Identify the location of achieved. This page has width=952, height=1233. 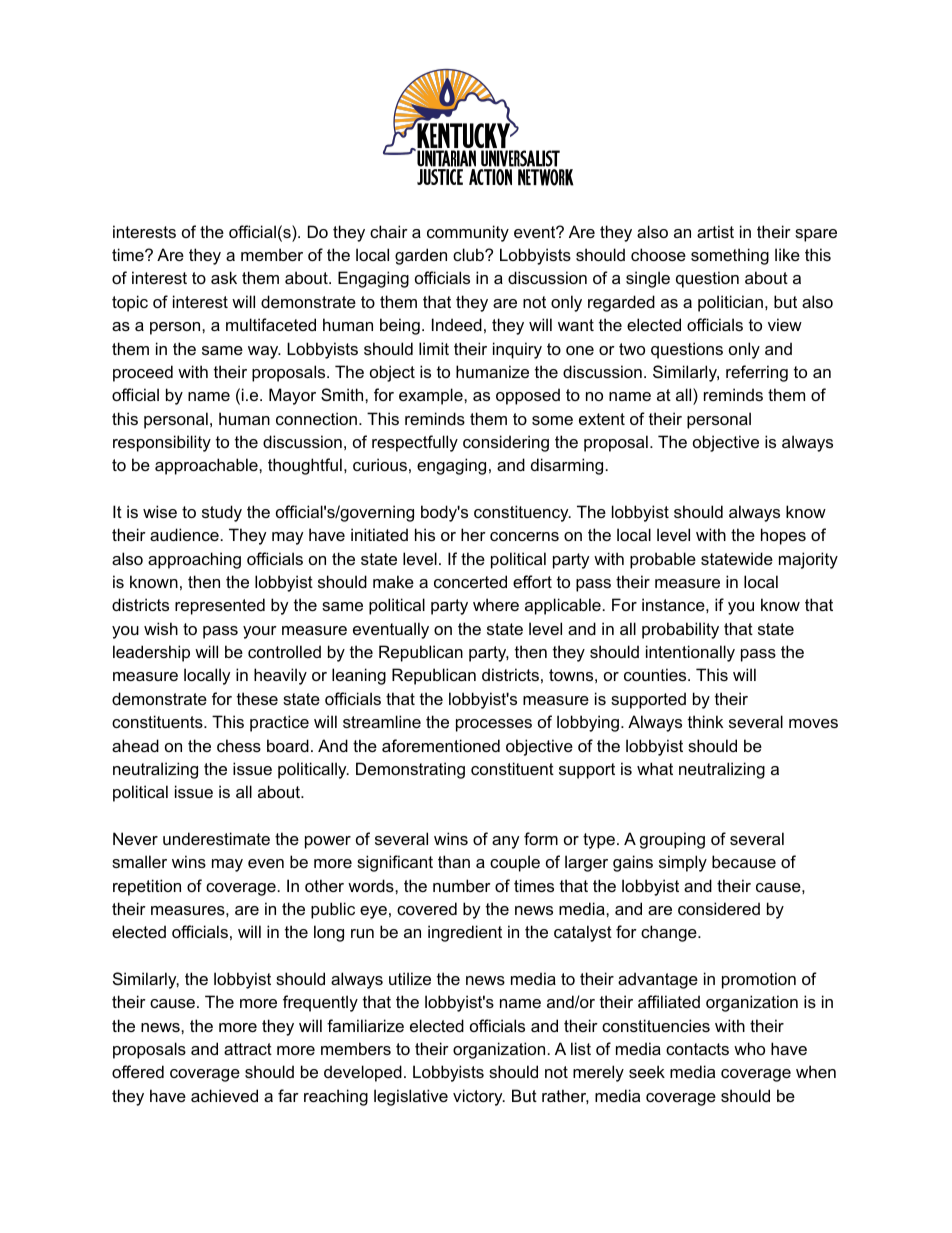
(224, 1095).
